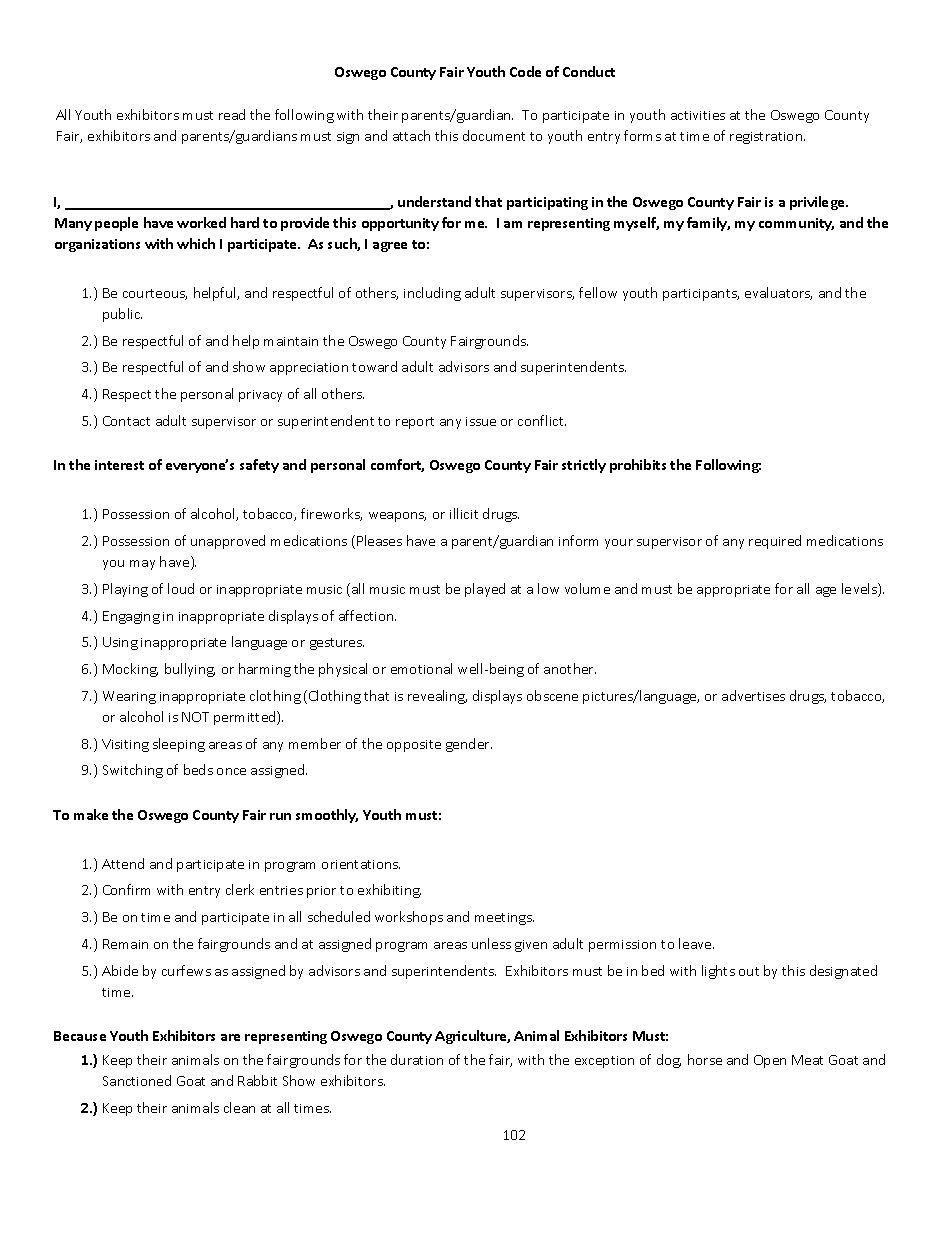 Image resolution: width=952 pixels, height=1233 pixels. I want to click on document, so click(494, 135).
